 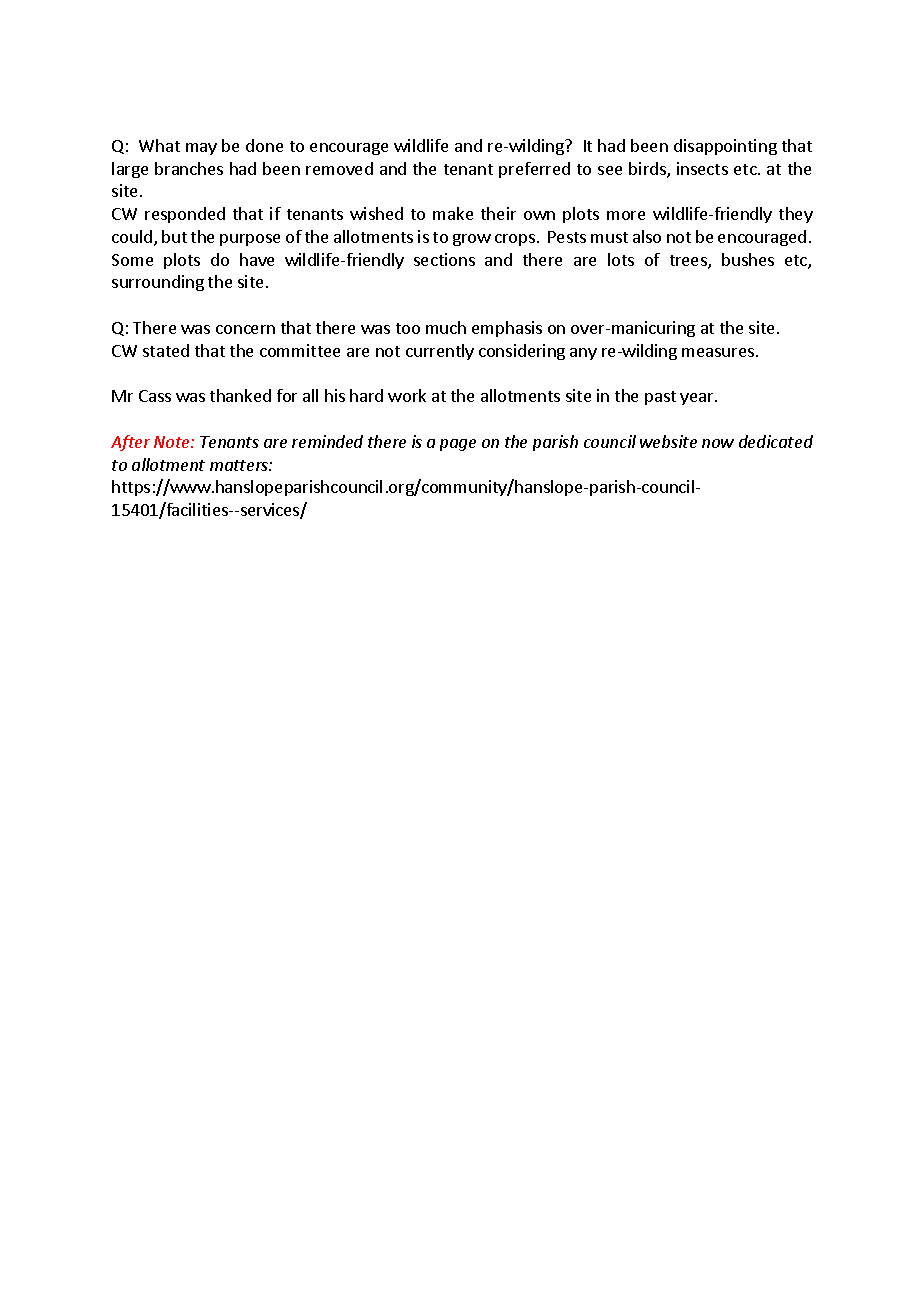 What do you see at coordinates (201, 149) in the screenshot?
I see `may` at bounding box center [201, 149].
